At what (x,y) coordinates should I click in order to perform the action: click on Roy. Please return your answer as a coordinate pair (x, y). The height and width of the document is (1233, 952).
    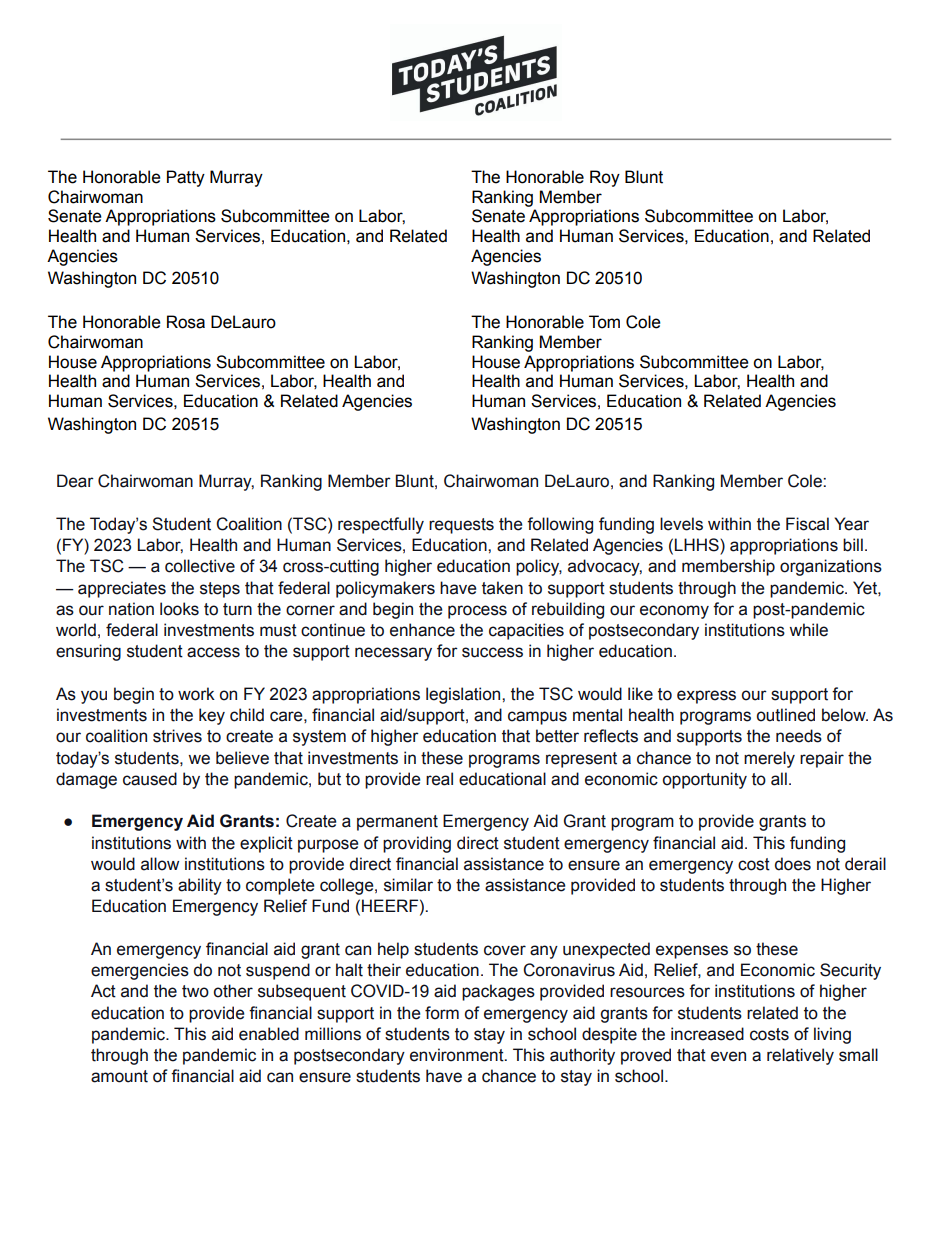
    Looking at the image, I should click on (605, 178).
